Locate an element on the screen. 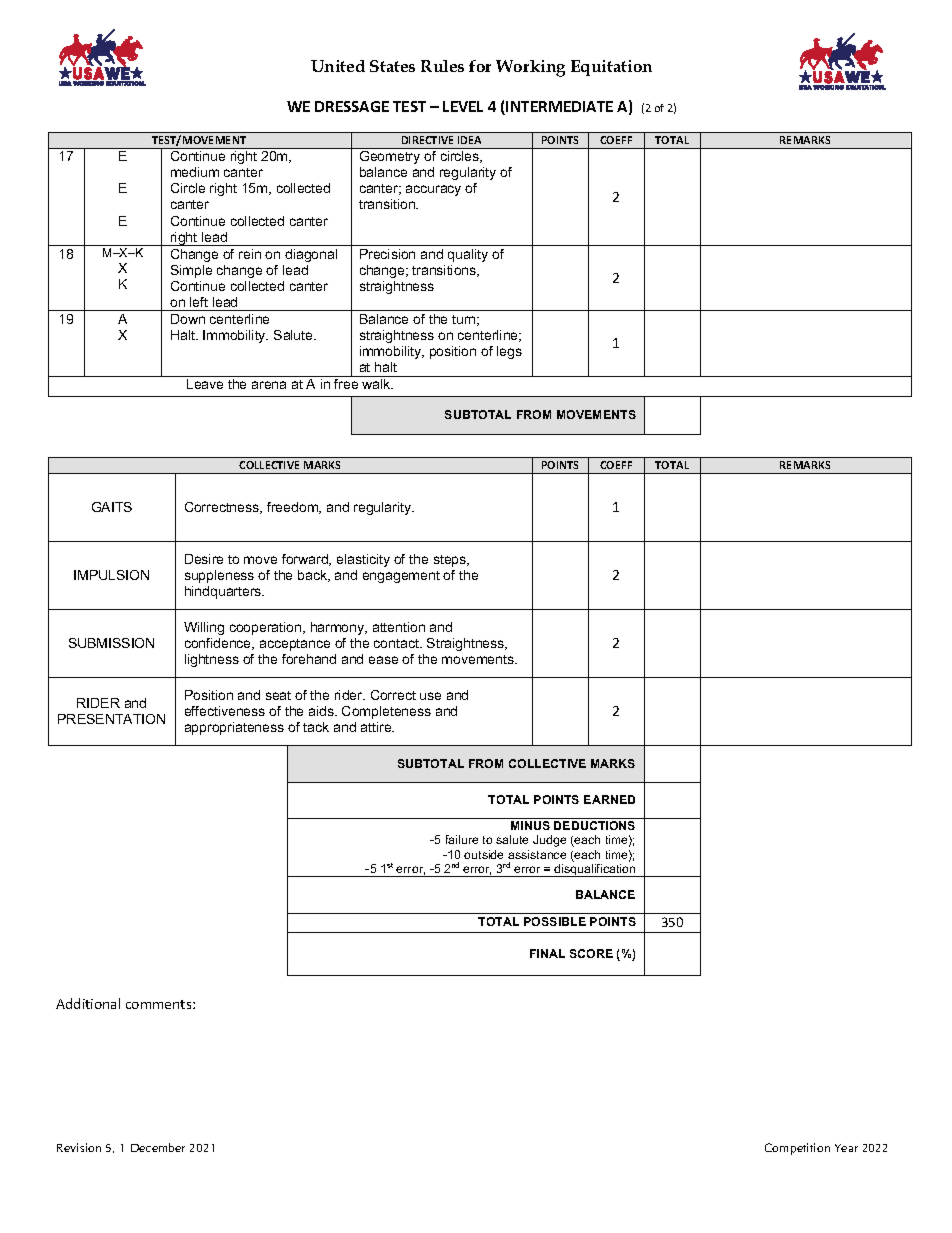 This screenshot has height=1233, width=952. December is located at coordinates (158, 1147).
